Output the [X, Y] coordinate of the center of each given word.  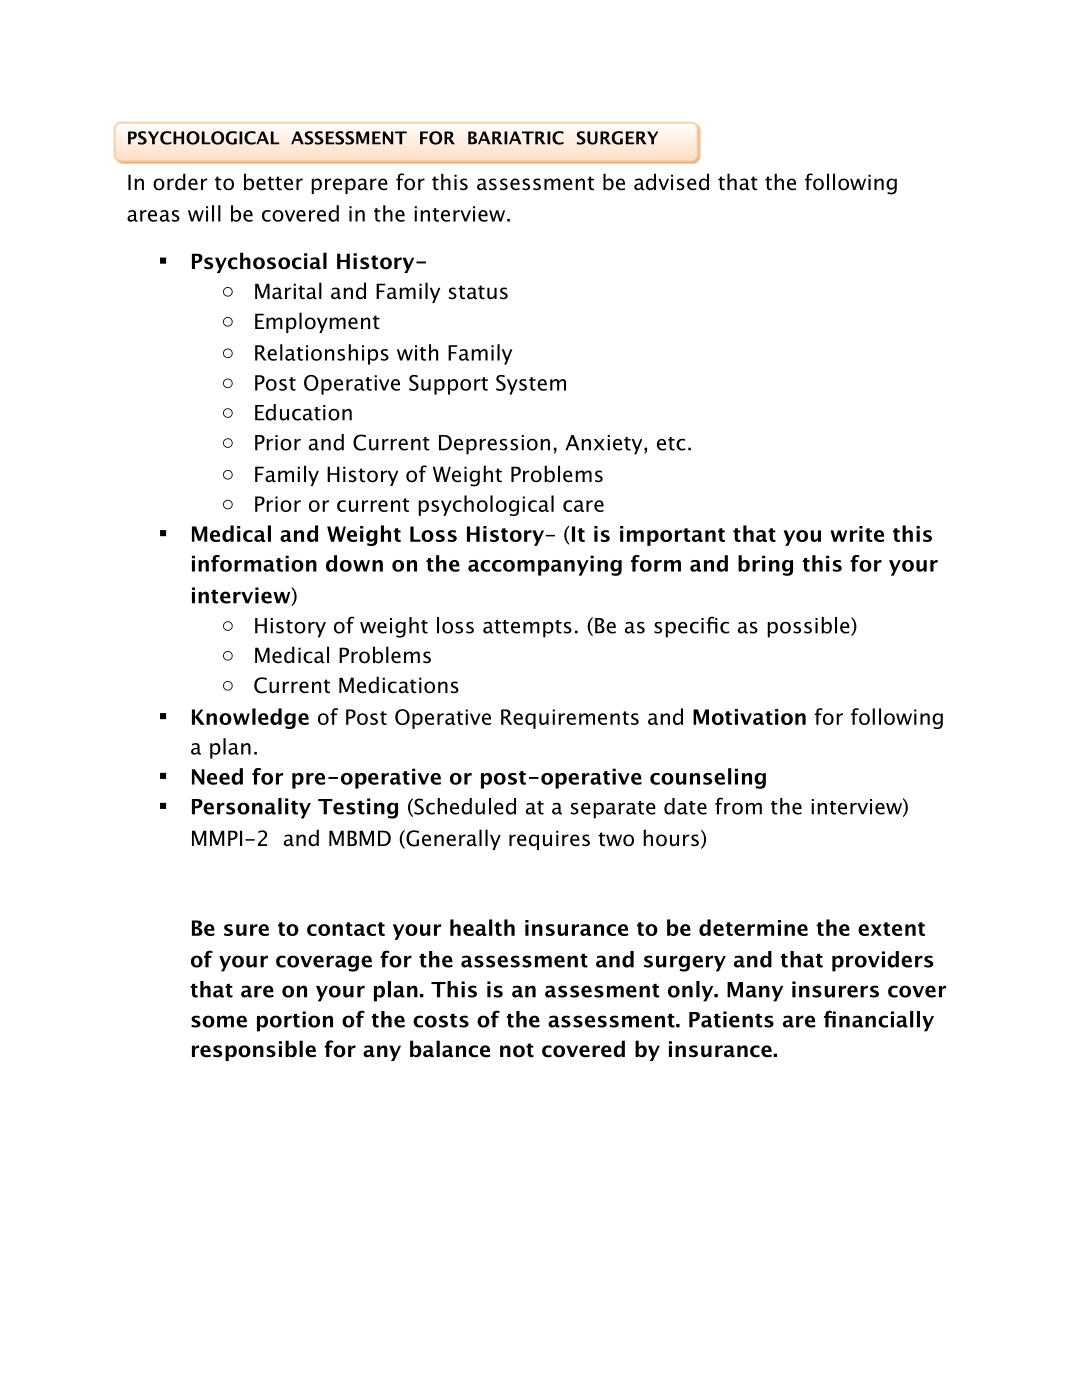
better [273, 182]
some [219, 1021]
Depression [494, 445]
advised [671, 182]
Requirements [570, 719]
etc [671, 444]
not [517, 1050]
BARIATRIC [516, 138]
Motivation [749, 717]
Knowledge [250, 718]
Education [303, 412]
